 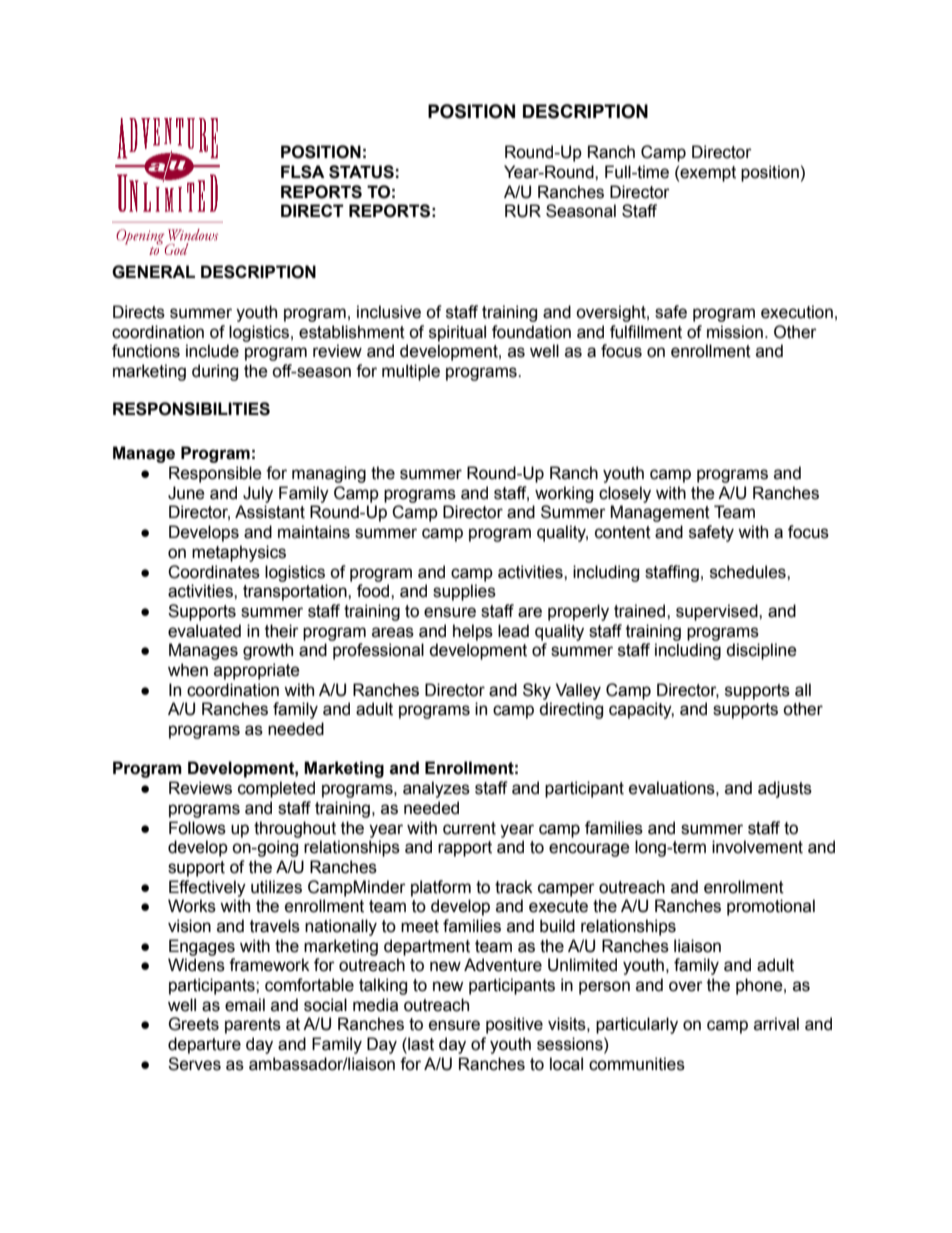 I want to click on STATUS, so click(x=361, y=172).
